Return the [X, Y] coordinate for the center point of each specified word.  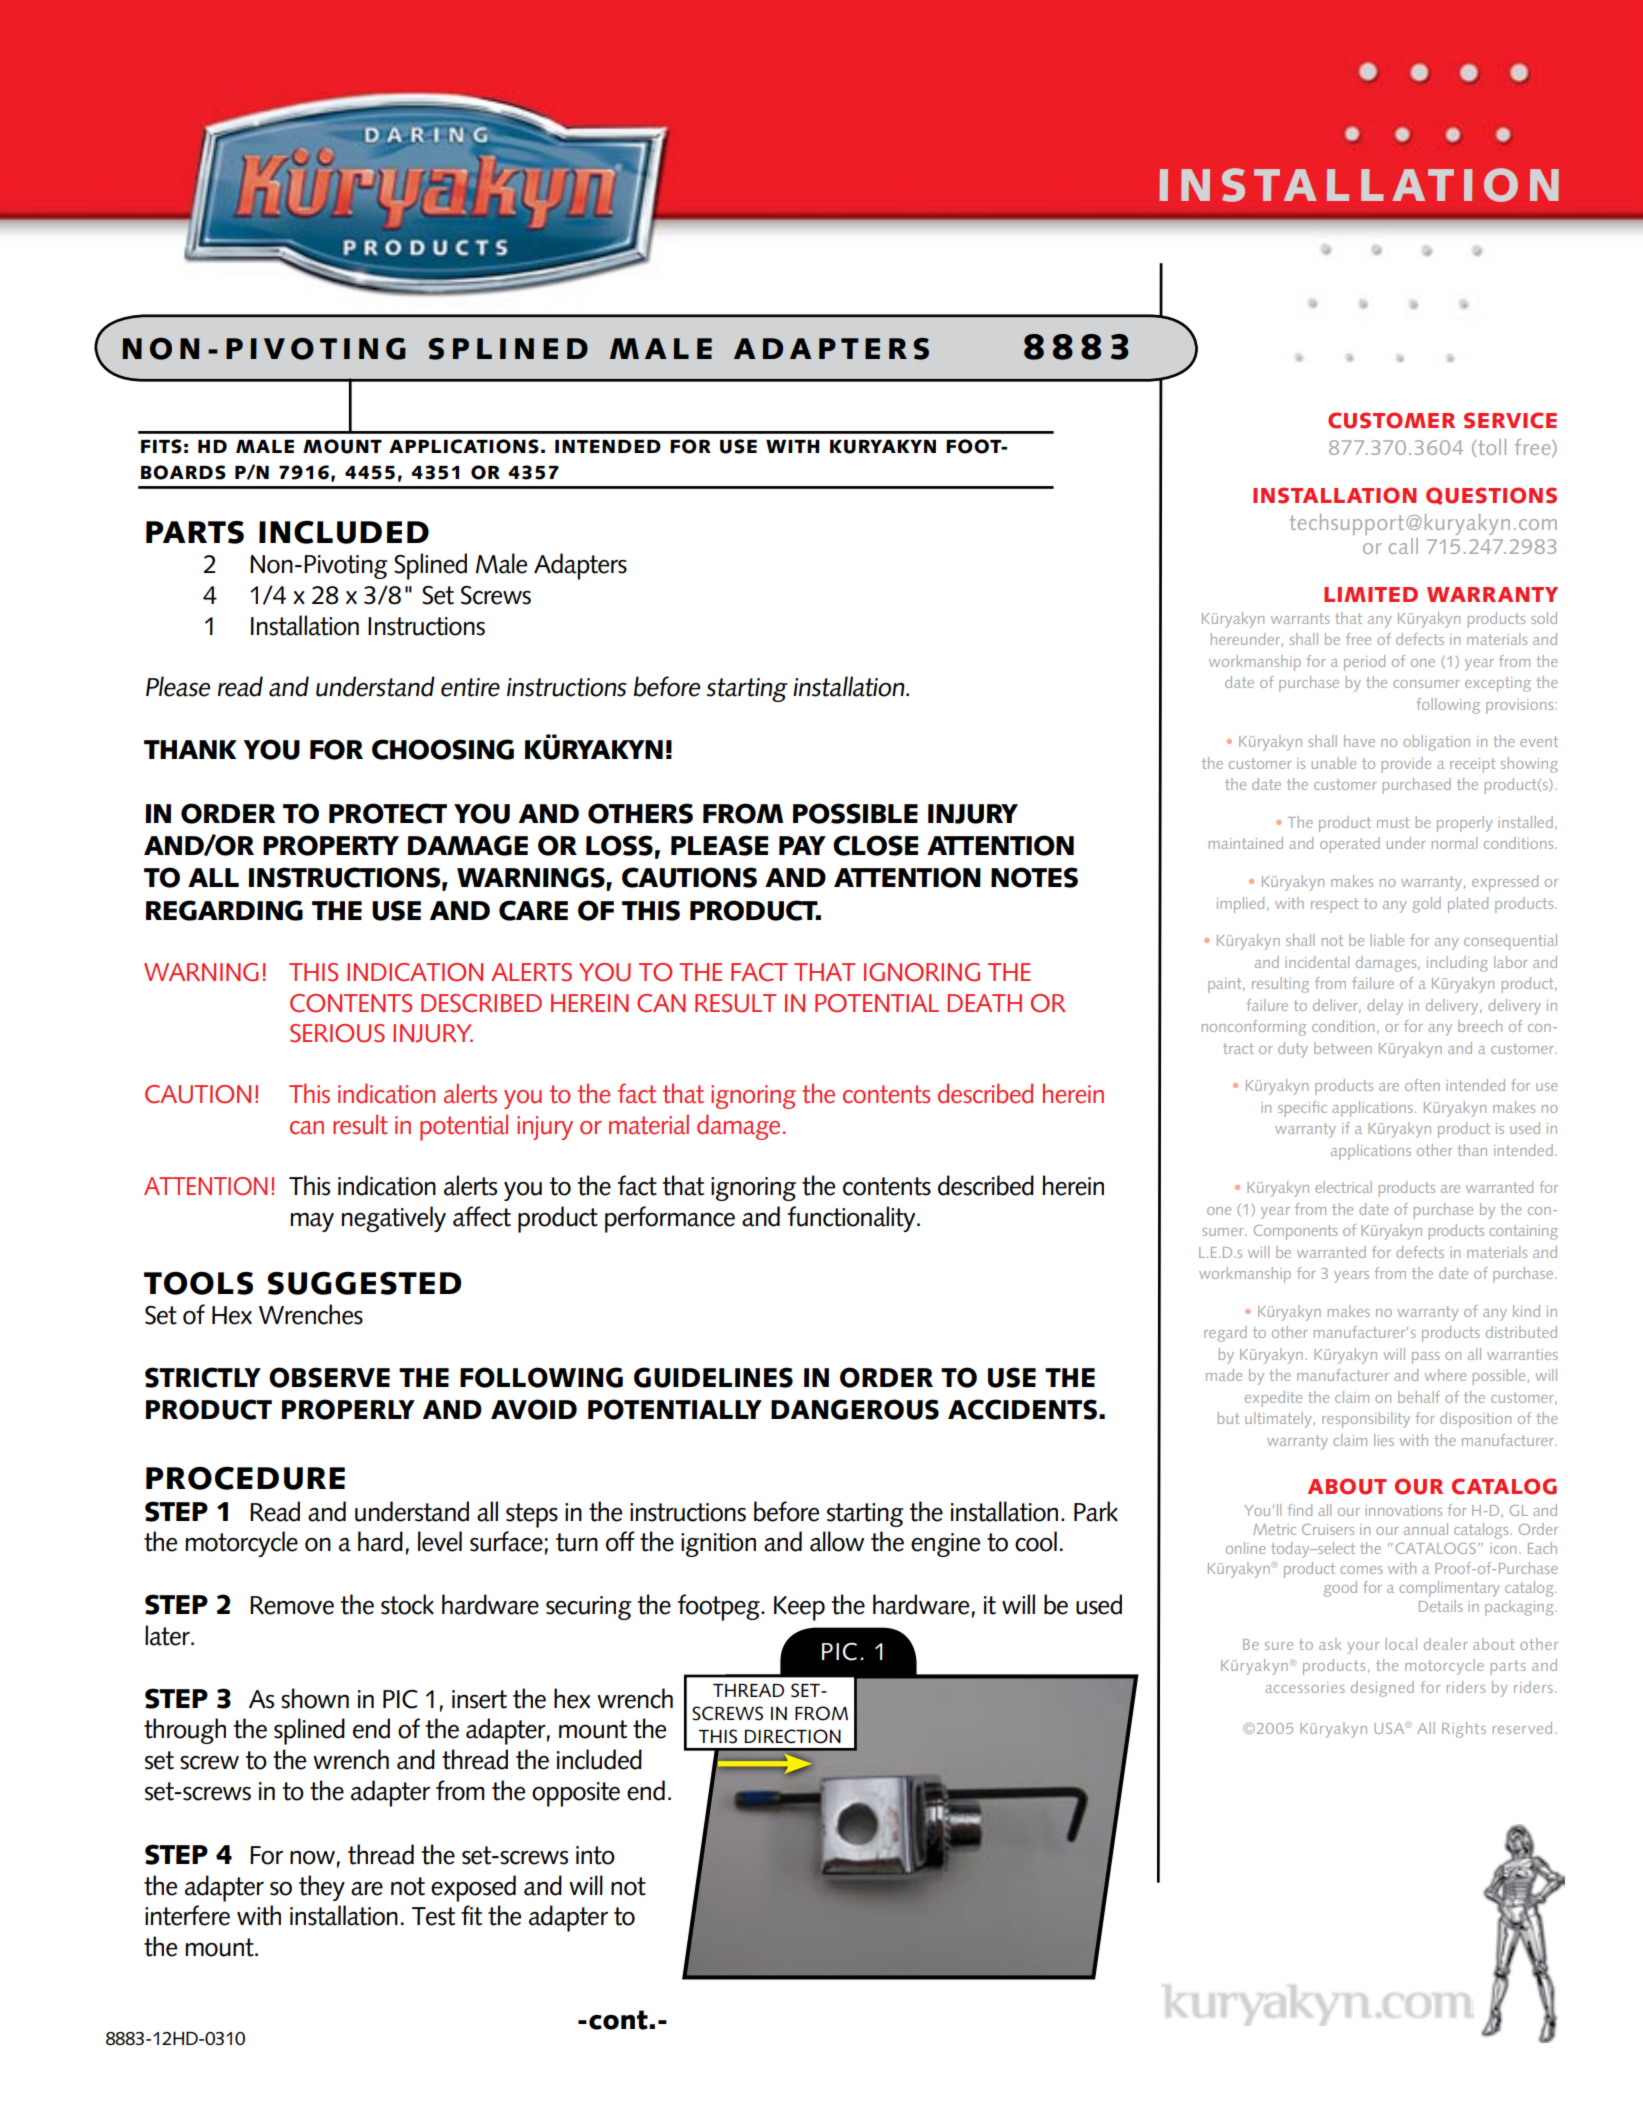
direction [792, 1736]
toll [1491, 447]
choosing [443, 749]
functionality [853, 1219]
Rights [1464, 1730]
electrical [1343, 1187]
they [322, 1888]
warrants [1300, 618]
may [312, 1222]
